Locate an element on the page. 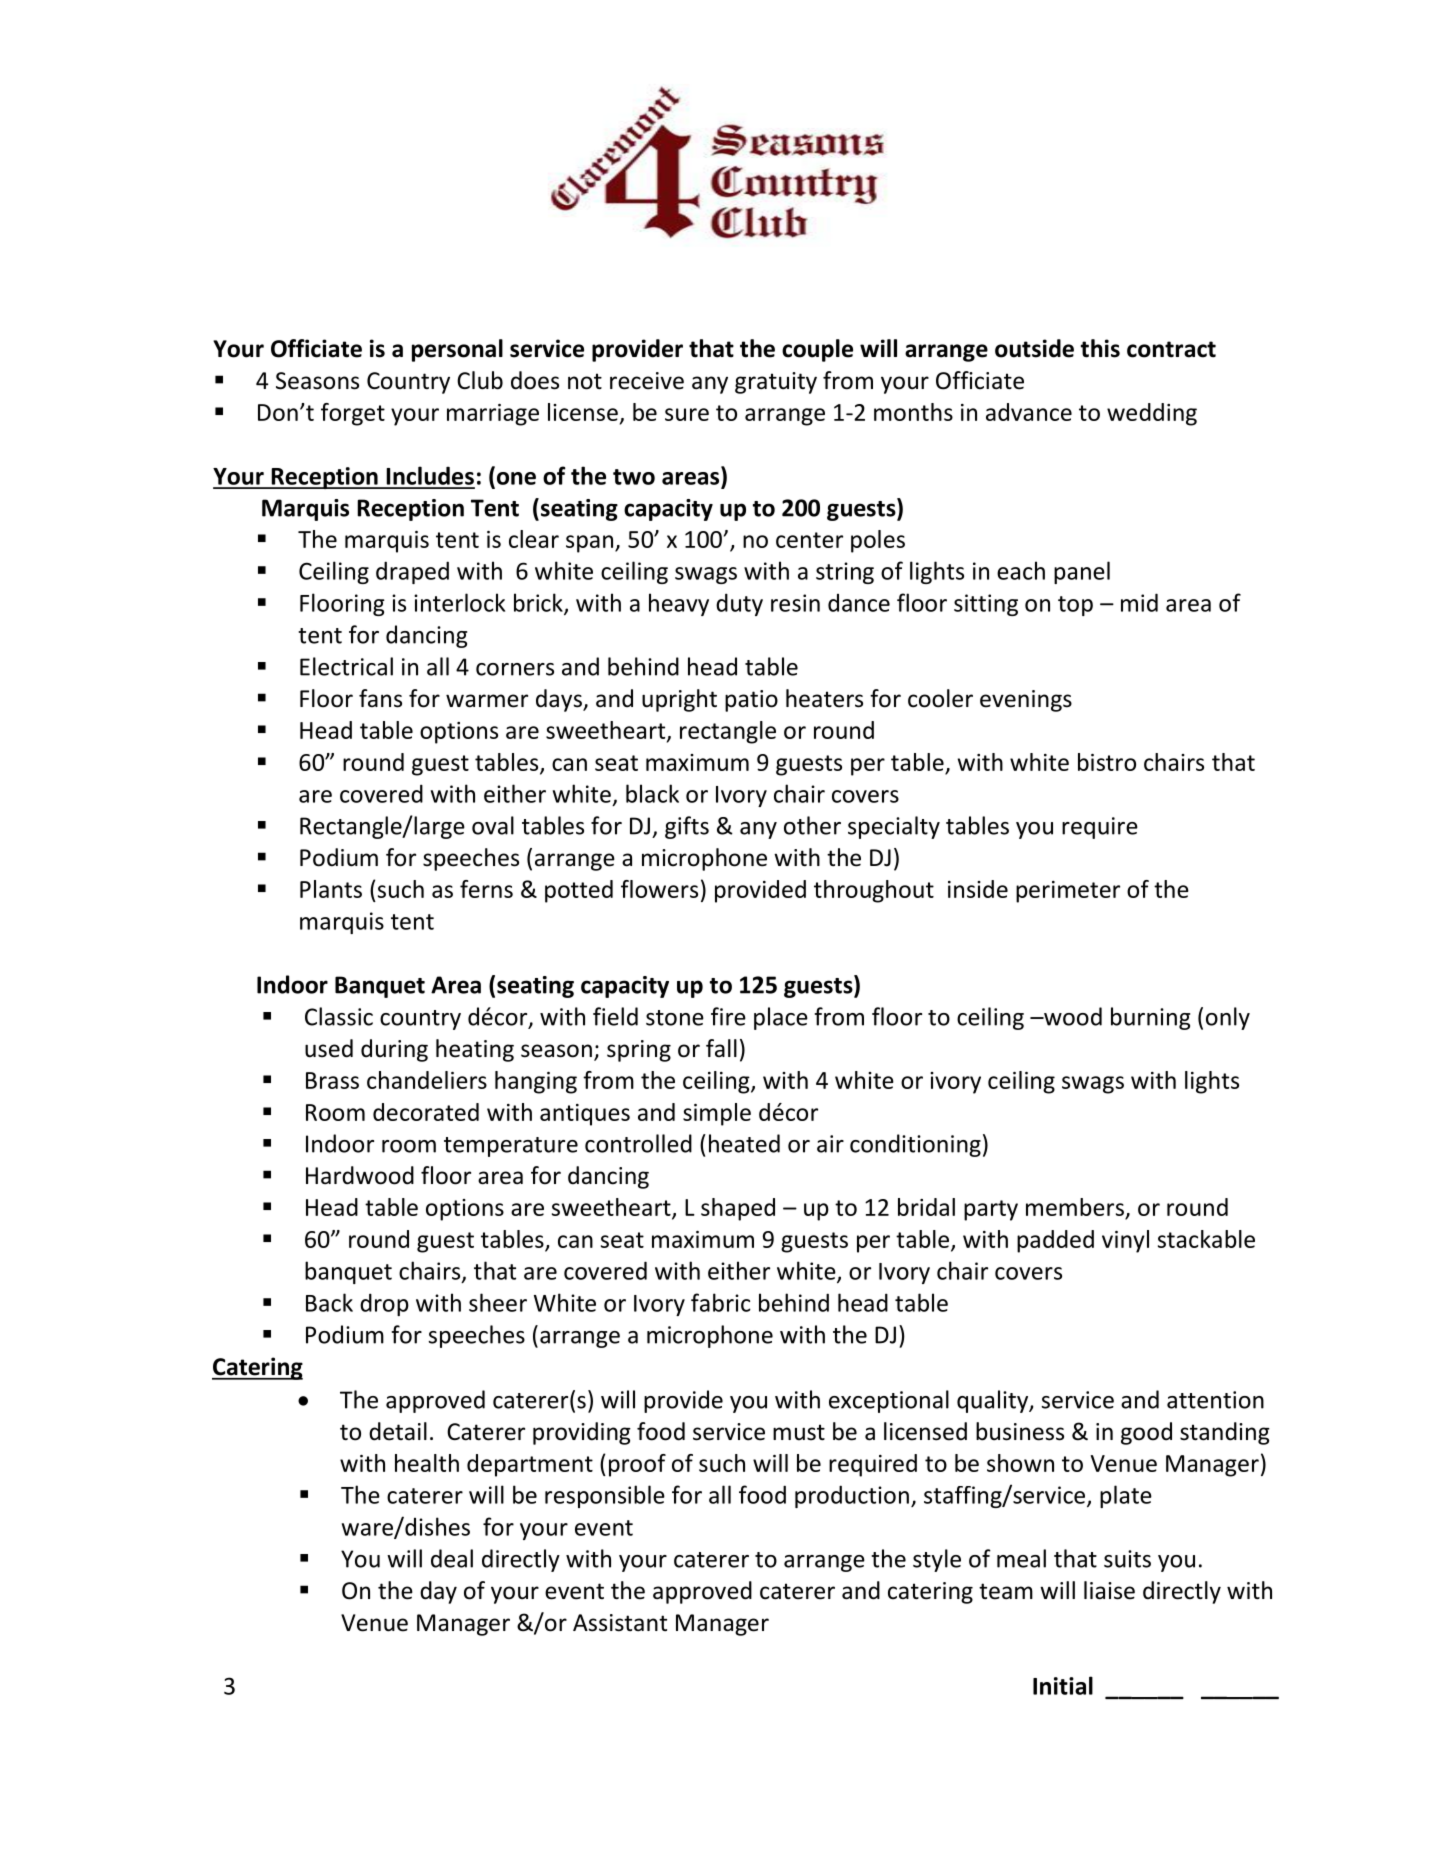 This image has height=1876, width=1449. liaise is located at coordinates (1109, 1590).
